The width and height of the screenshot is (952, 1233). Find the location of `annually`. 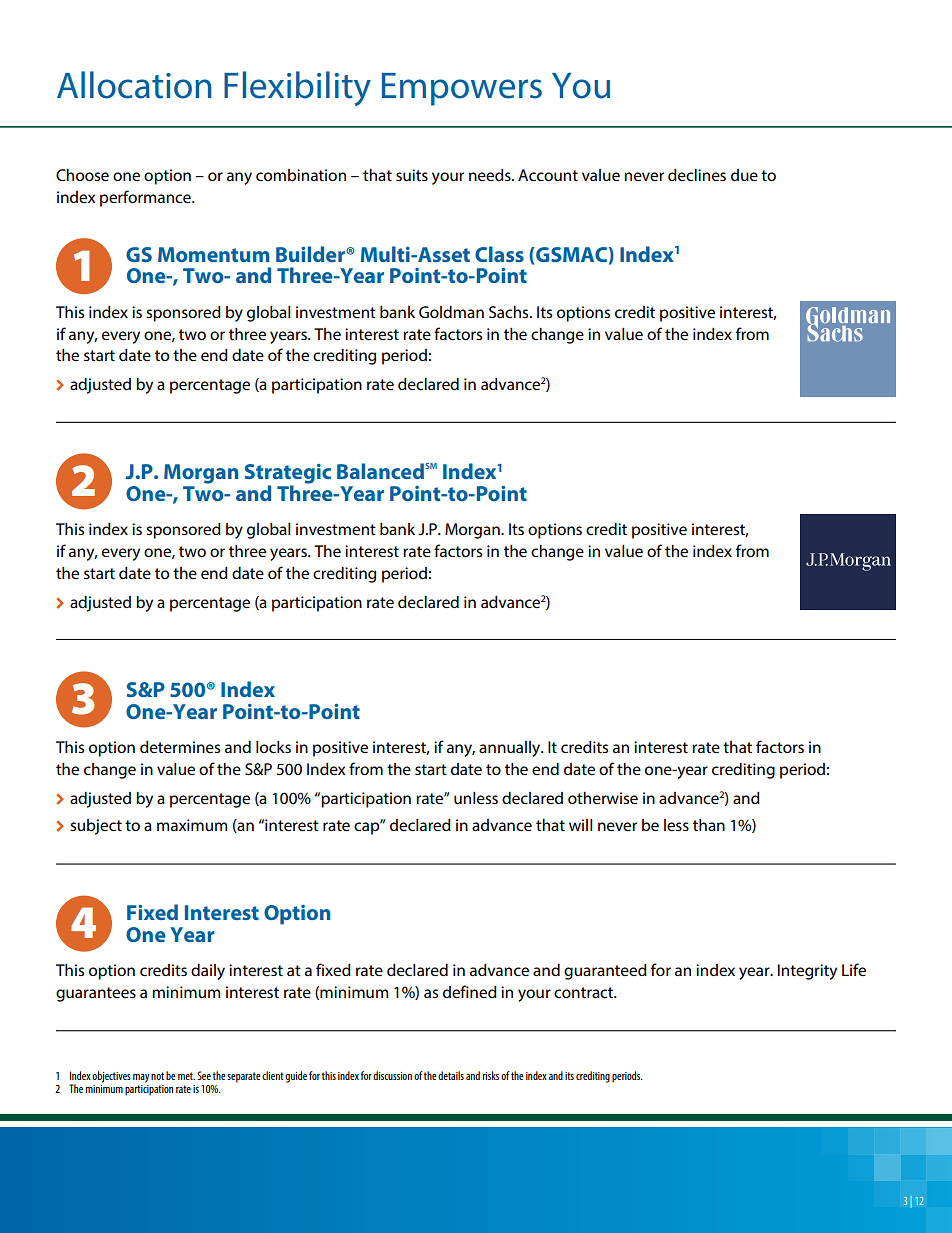

annually is located at coordinates (511, 749).
